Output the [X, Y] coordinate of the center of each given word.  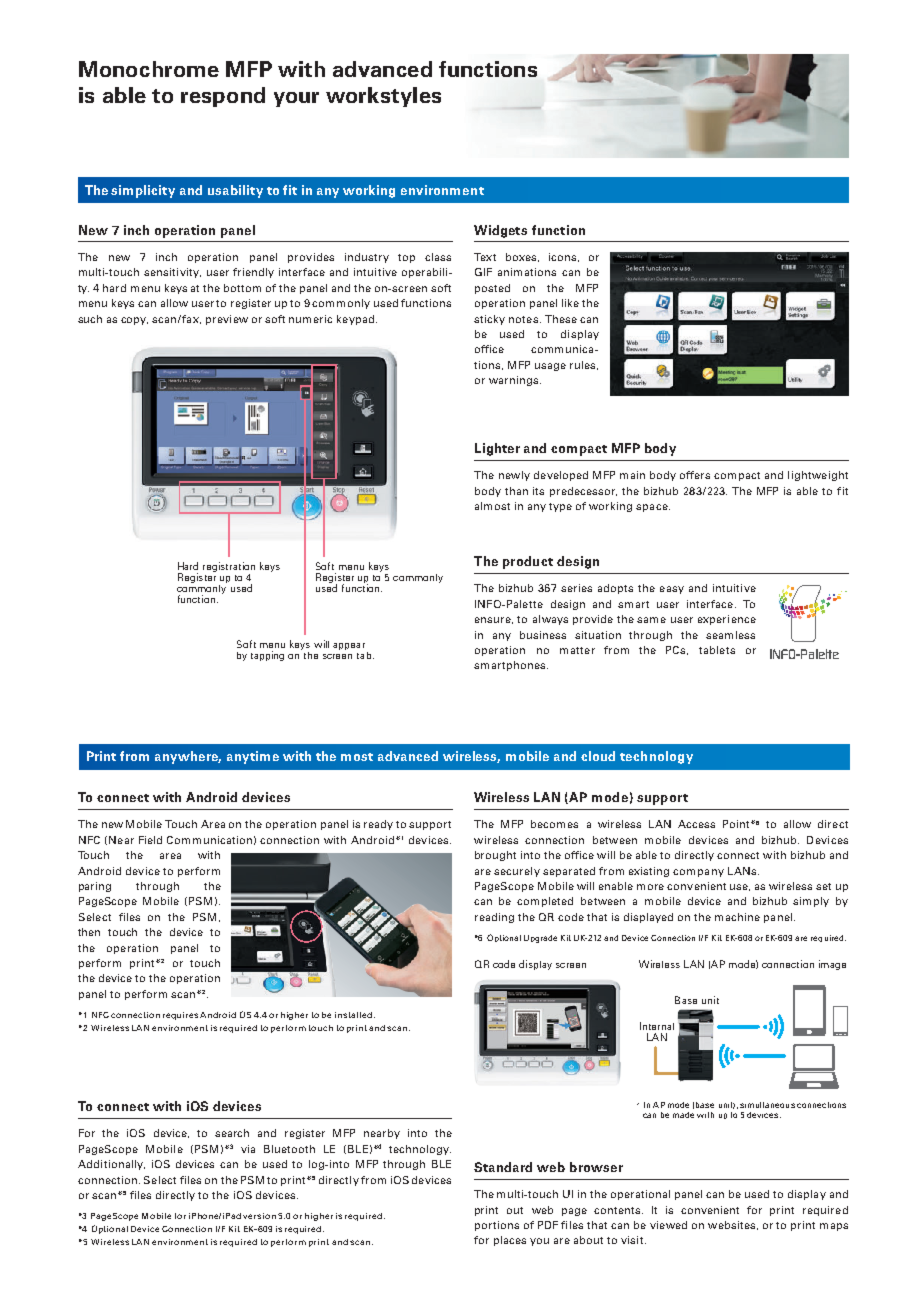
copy [134, 321]
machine [737, 917]
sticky [489, 320]
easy [672, 590]
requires [180, 1016]
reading [494, 918]
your [296, 99]
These [561, 319]
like [570, 303]
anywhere [188, 757]
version [259, 1216]
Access [696, 824]
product [528, 562]
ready [378, 825]
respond [223, 97]
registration [229, 568]
